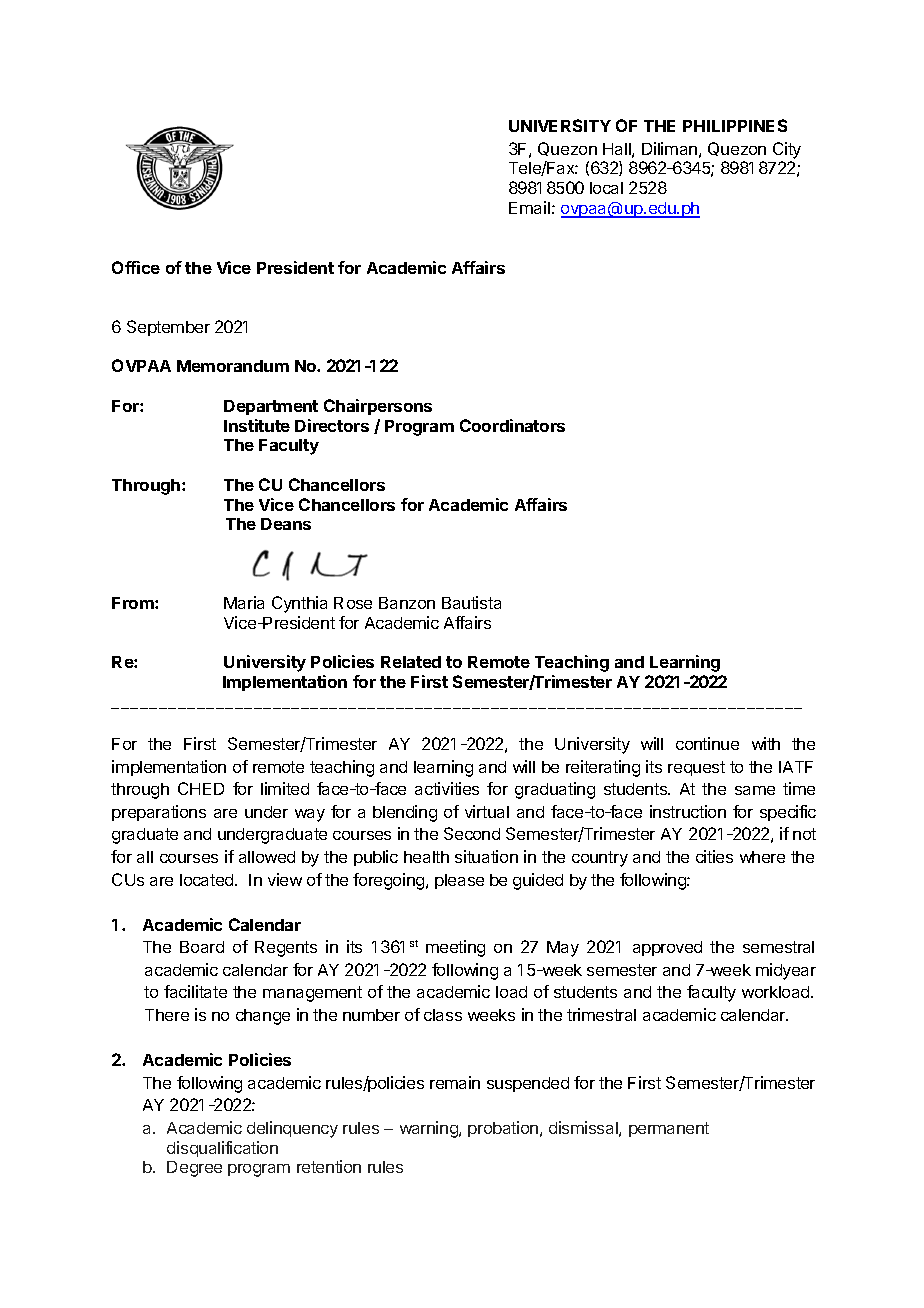 This screenshot has width=924, height=1308. What do you see at coordinates (707, 743) in the screenshot?
I see `continue` at bounding box center [707, 743].
